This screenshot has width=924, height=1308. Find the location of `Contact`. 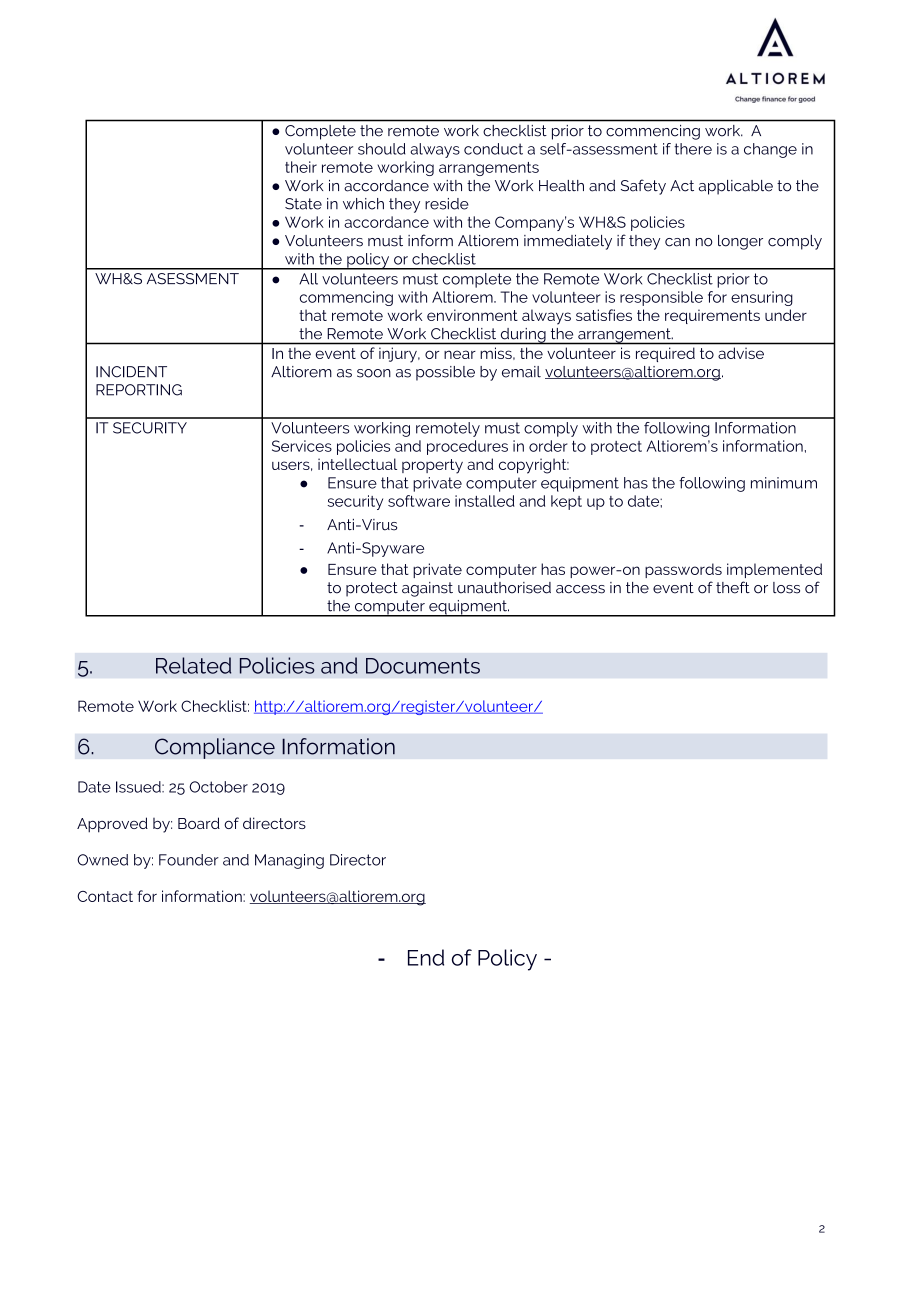

Contact is located at coordinates (105, 896).
